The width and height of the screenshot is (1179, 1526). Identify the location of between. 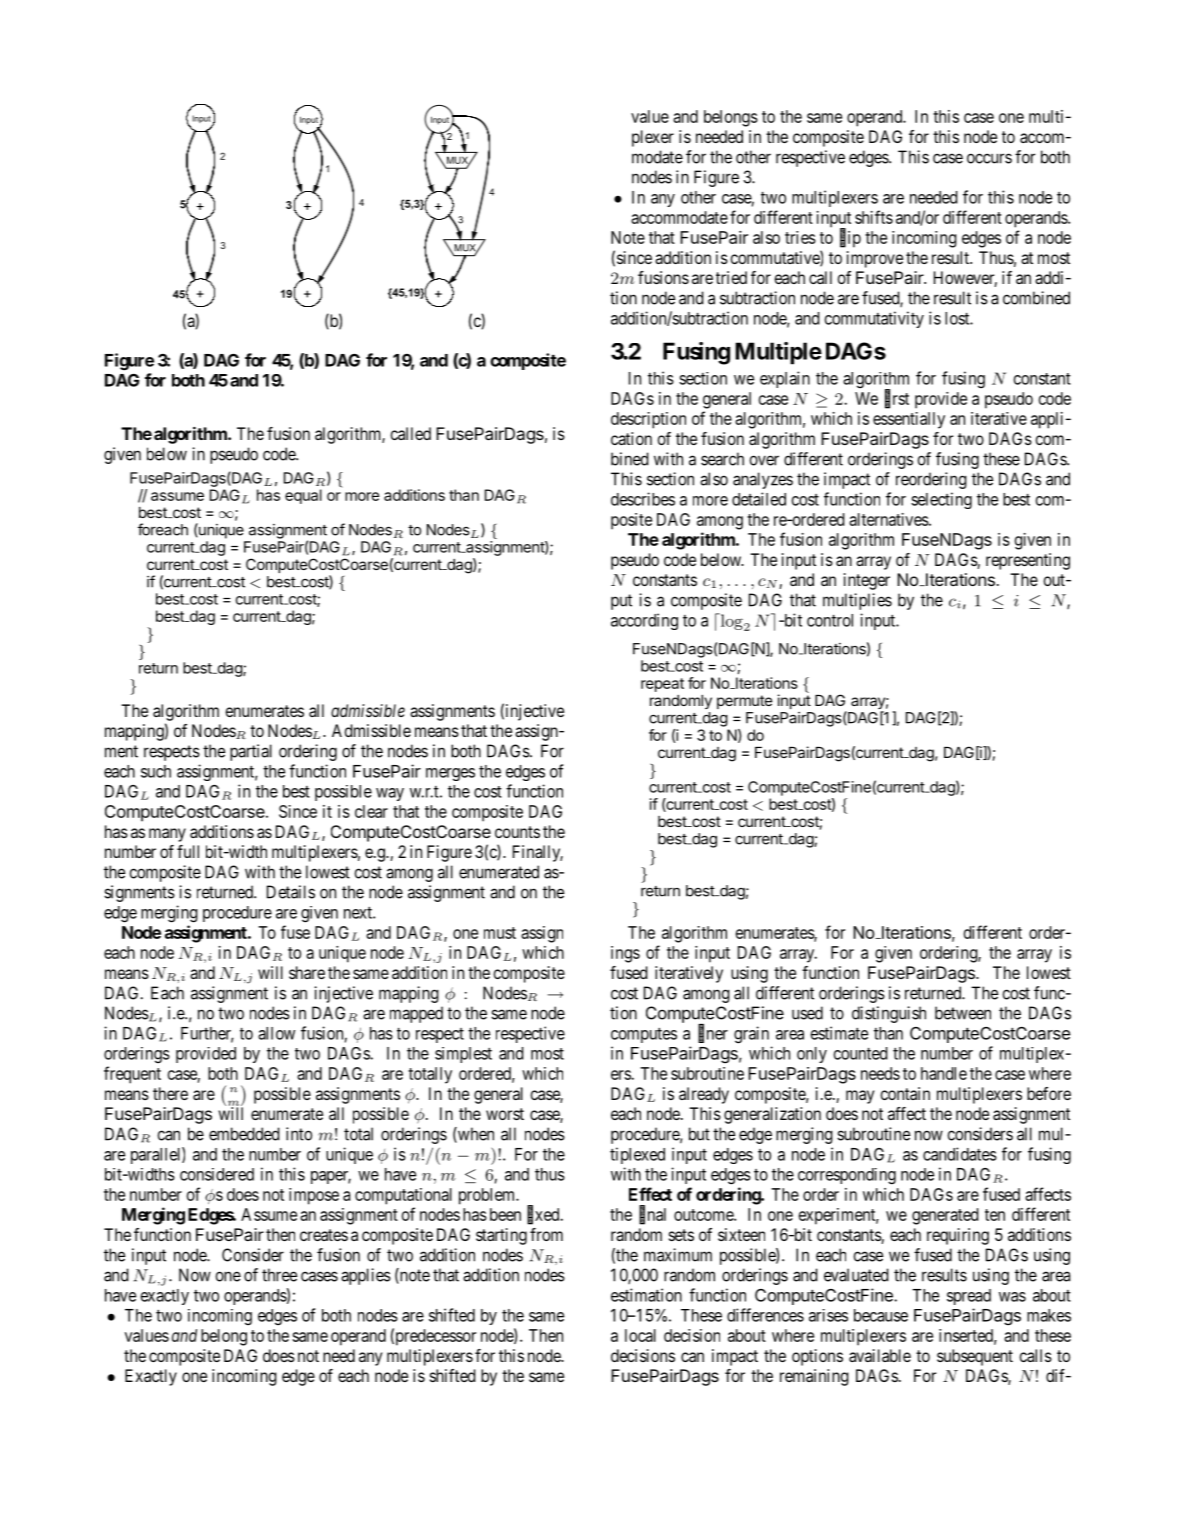
(963, 1013).
